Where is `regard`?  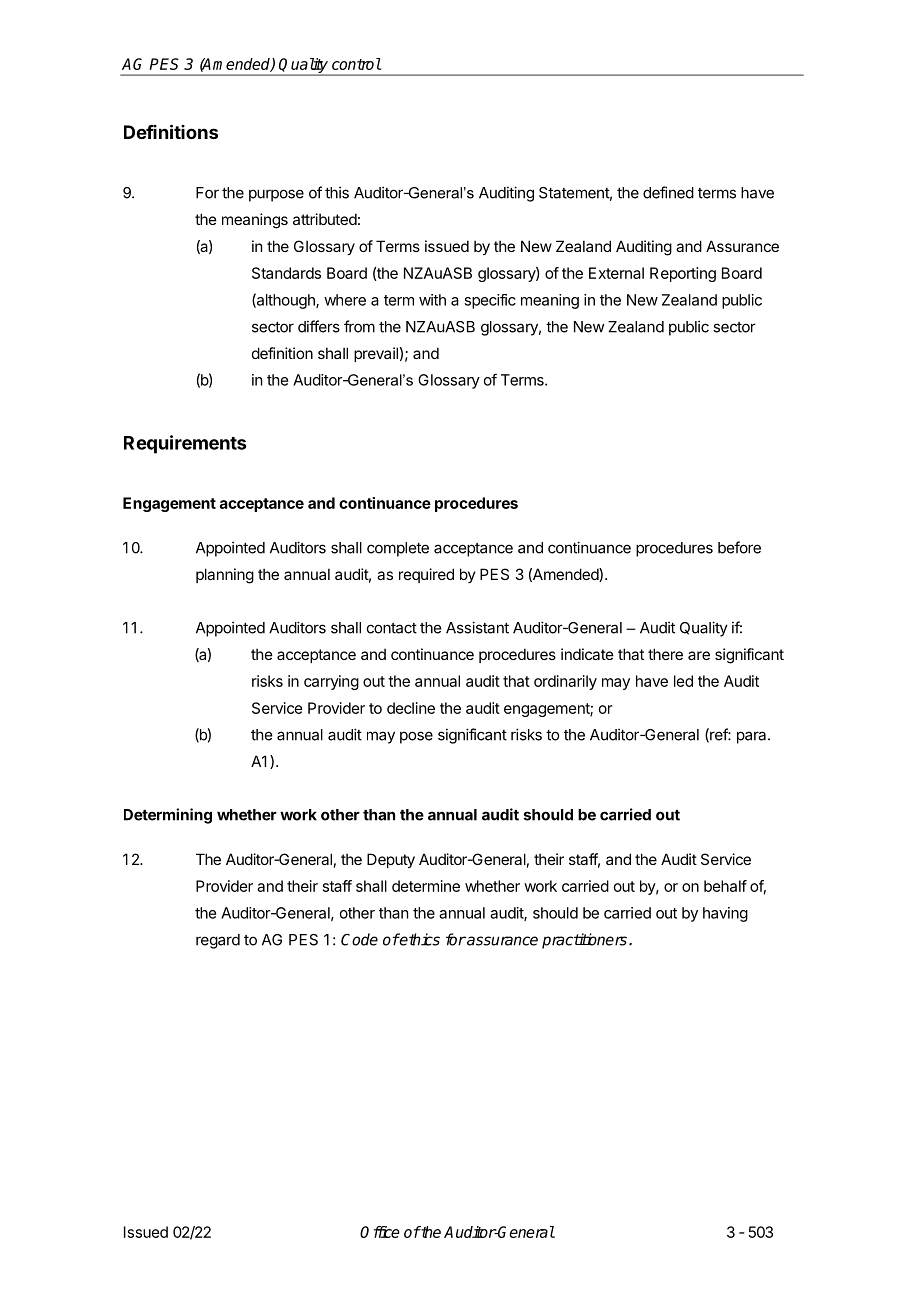 regard is located at coordinates (218, 941).
